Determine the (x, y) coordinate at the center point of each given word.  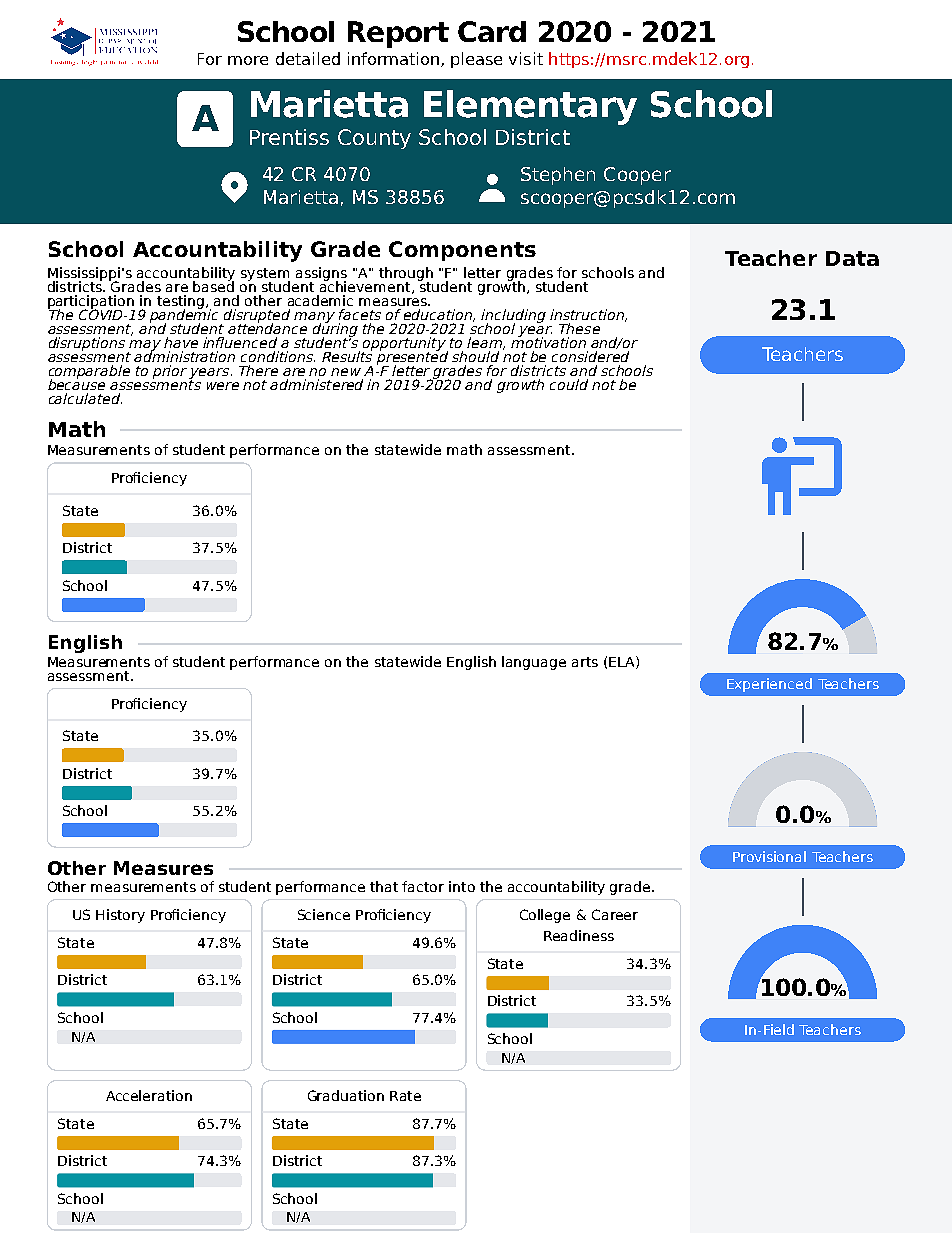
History (120, 916)
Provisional (769, 856)
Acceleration (149, 1095)
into (462, 886)
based (213, 285)
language (534, 663)
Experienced (769, 685)
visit (526, 58)
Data (852, 258)
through (406, 275)
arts (585, 662)
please (476, 60)
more (248, 60)
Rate (405, 1096)
